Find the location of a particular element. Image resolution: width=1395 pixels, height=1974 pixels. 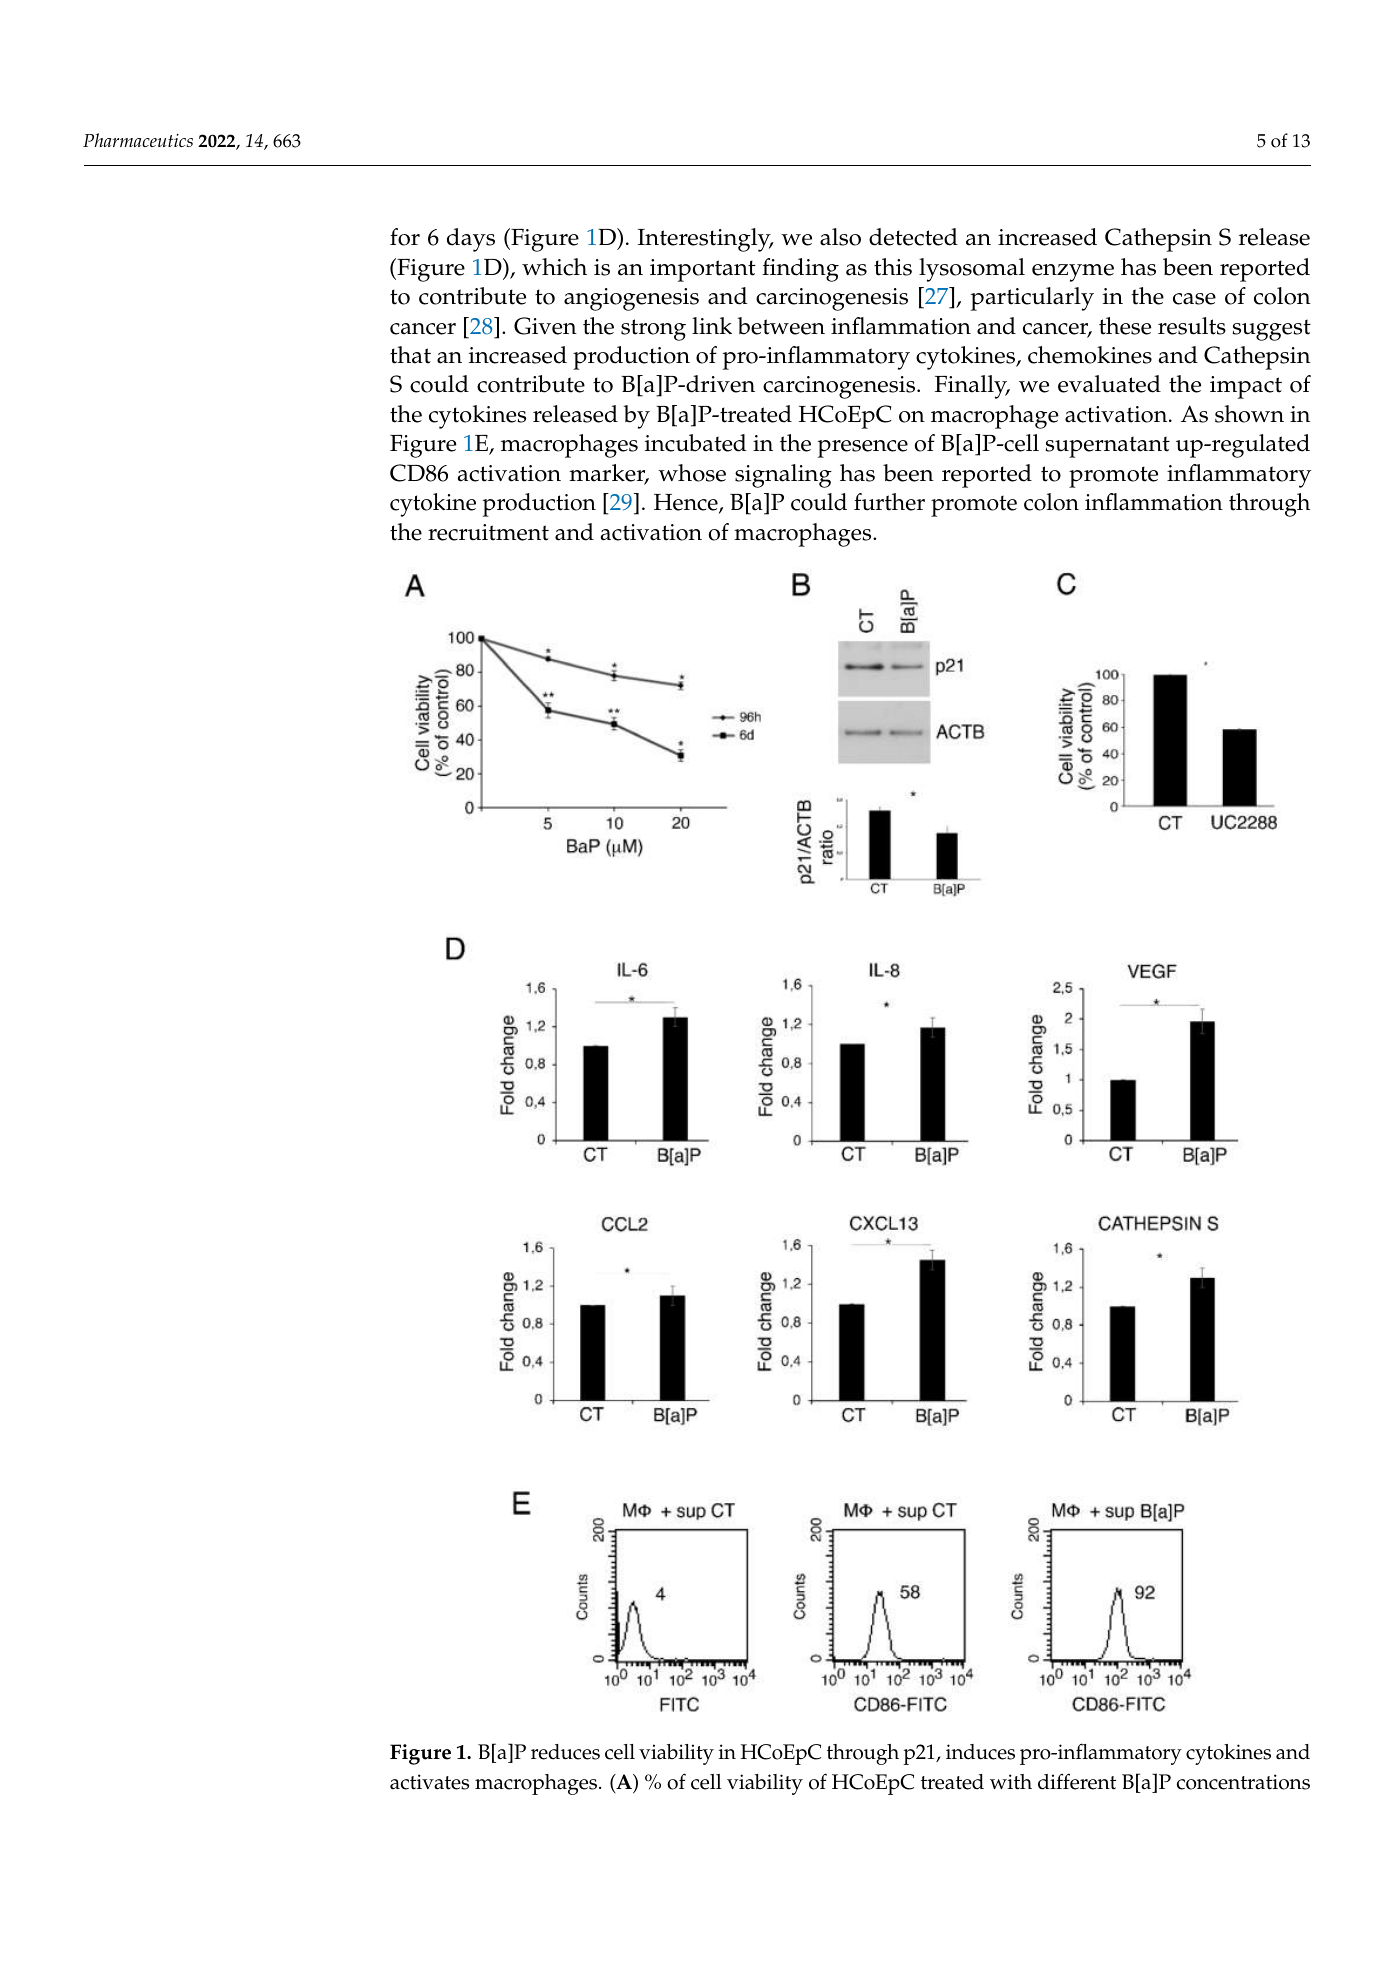

with is located at coordinates (1011, 1782).
